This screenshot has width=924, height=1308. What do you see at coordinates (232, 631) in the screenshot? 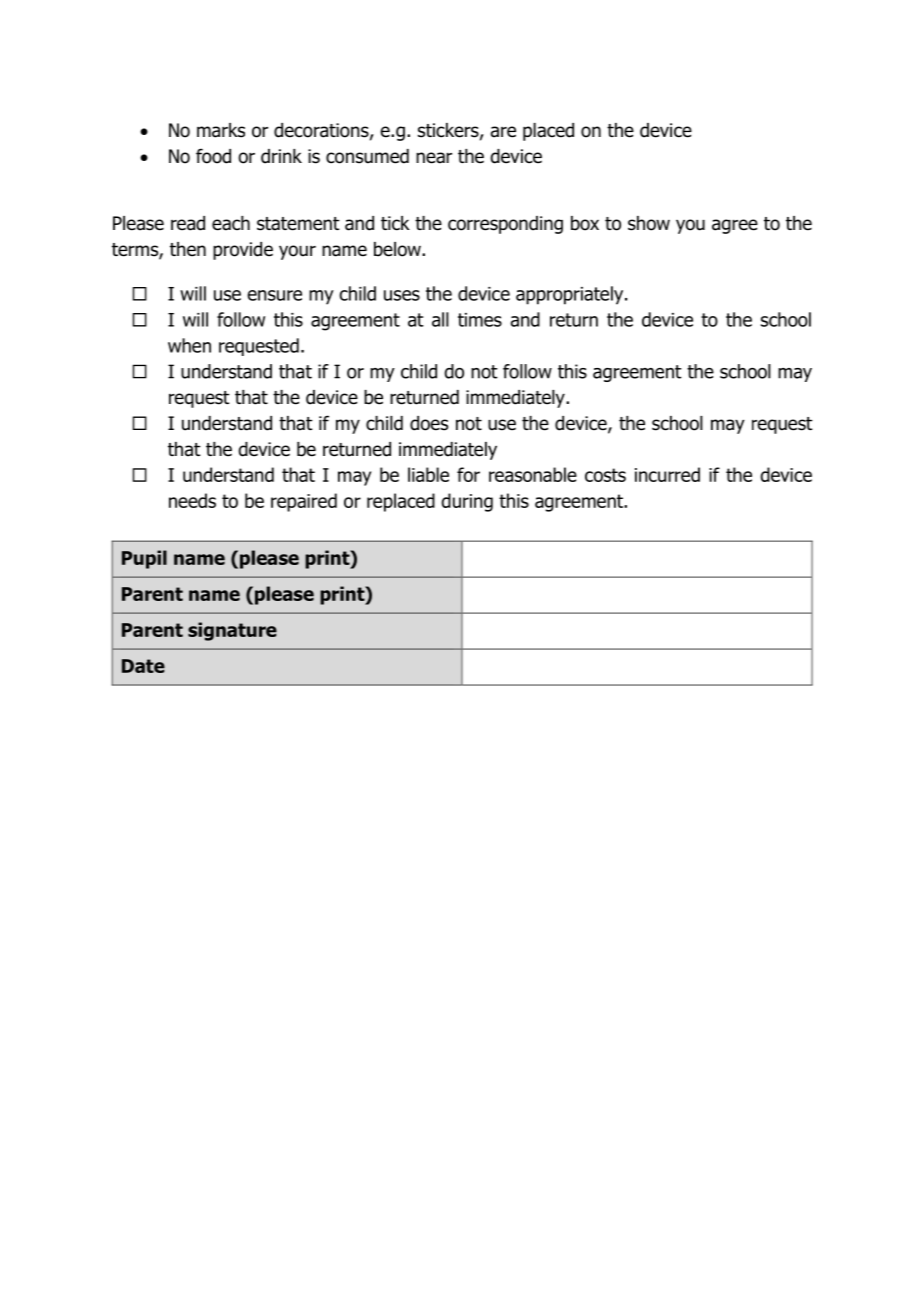
I see `signature` at bounding box center [232, 631].
